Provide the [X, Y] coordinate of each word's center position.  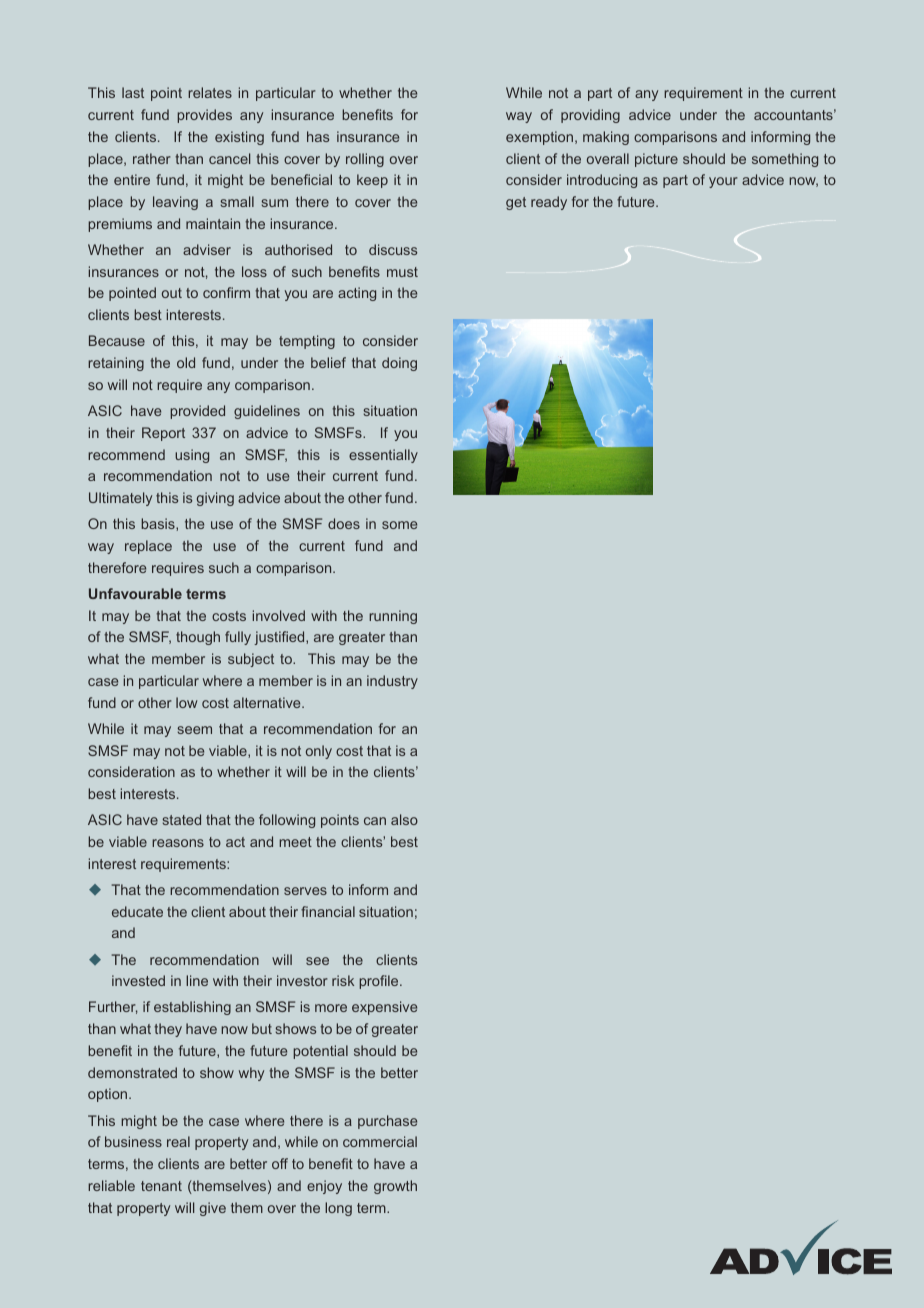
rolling [365, 160]
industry [392, 682]
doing [399, 364]
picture [656, 160]
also [404, 819]
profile [380, 982]
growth [395, 1187]
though [198, 638]
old [186, 362]
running [393, 617]
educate [137, 911]
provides [204, 116]
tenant [161, 1186]
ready [549, 203]
